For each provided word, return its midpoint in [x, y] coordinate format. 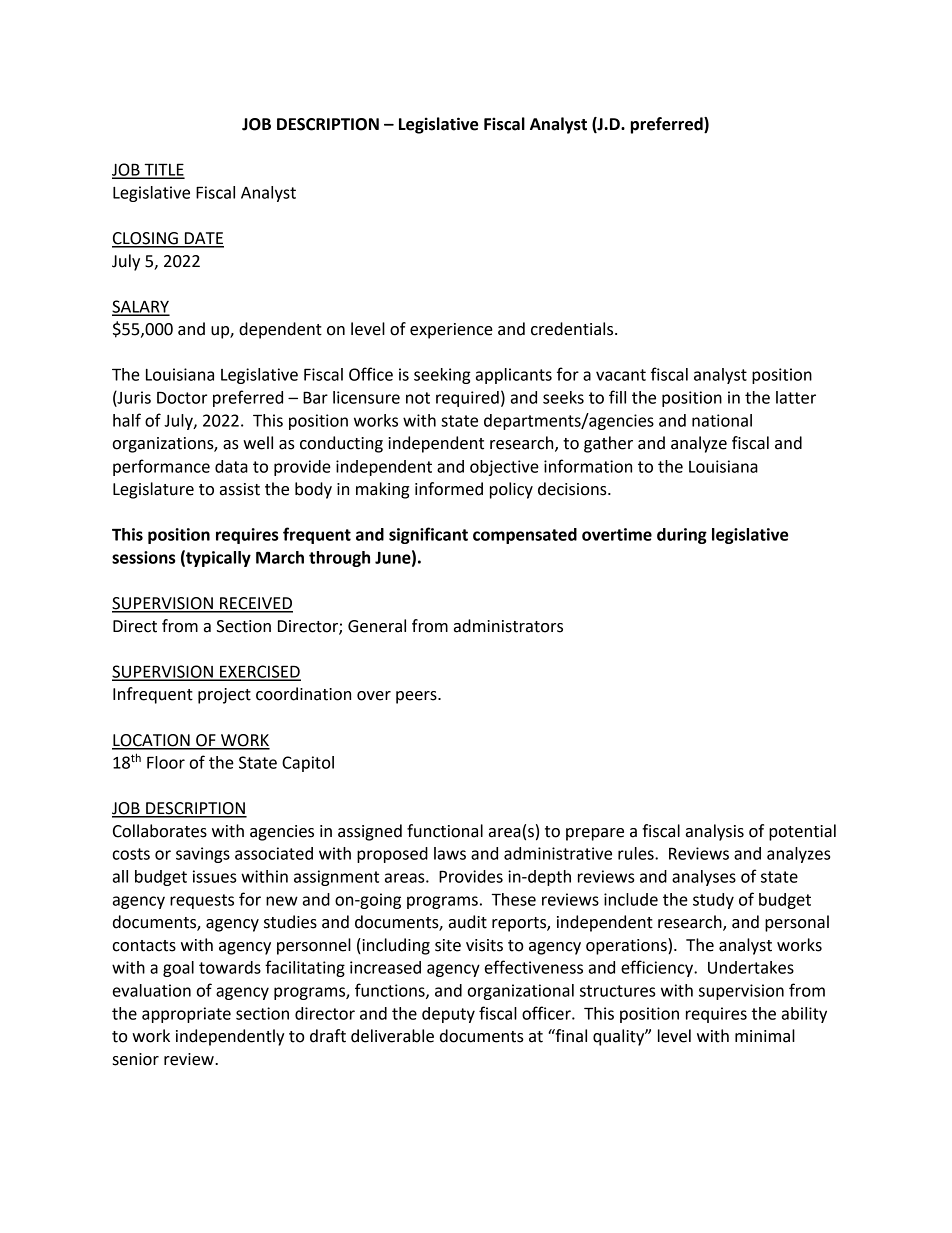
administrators [508, 626]
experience [451, 331]
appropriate [186, 1015]
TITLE [163, 170]
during [682, 536]
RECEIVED [255, 604]
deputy [448, 1015]
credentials [573, 329]
